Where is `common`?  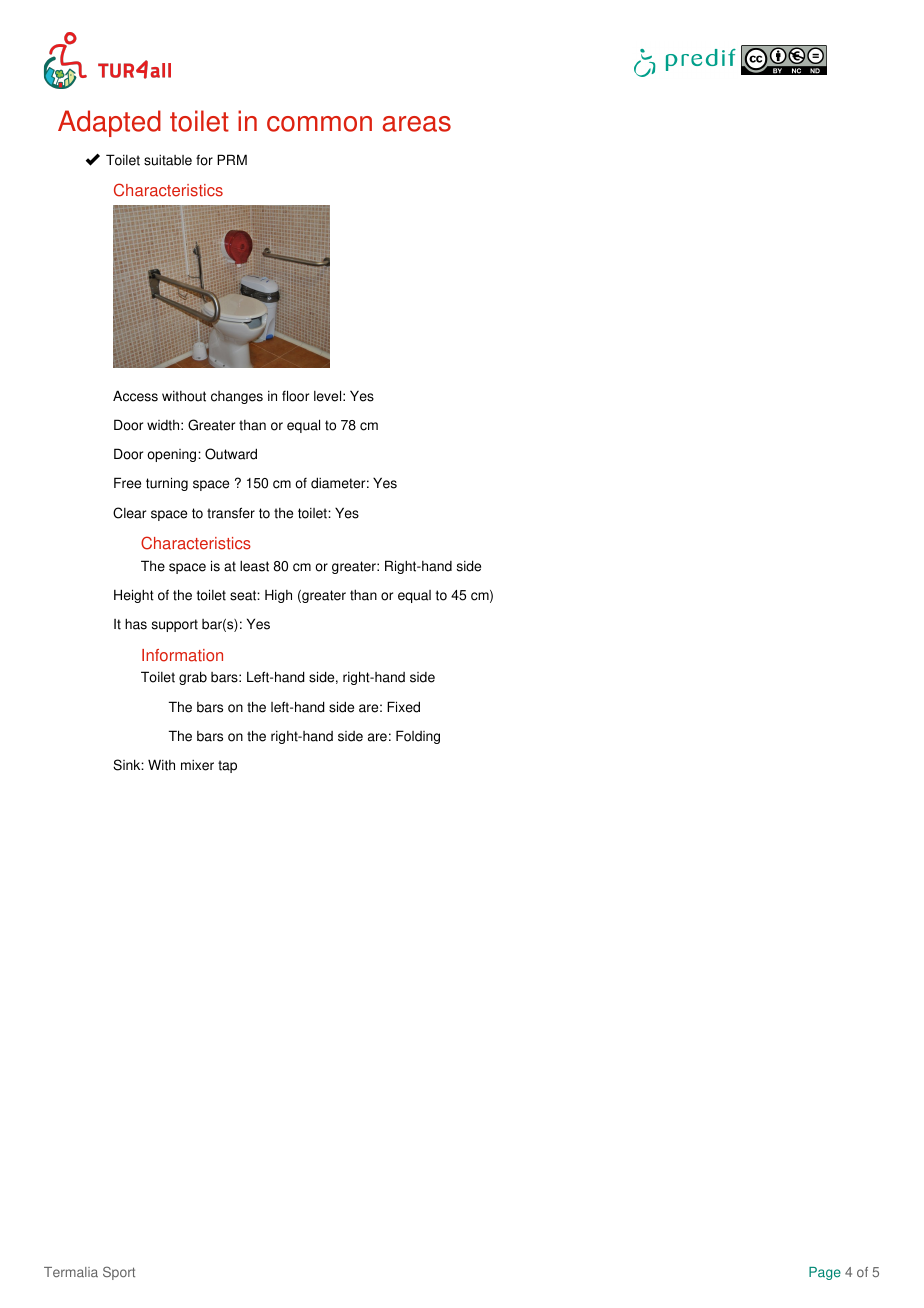 common is located at coordinates (319, 124).
